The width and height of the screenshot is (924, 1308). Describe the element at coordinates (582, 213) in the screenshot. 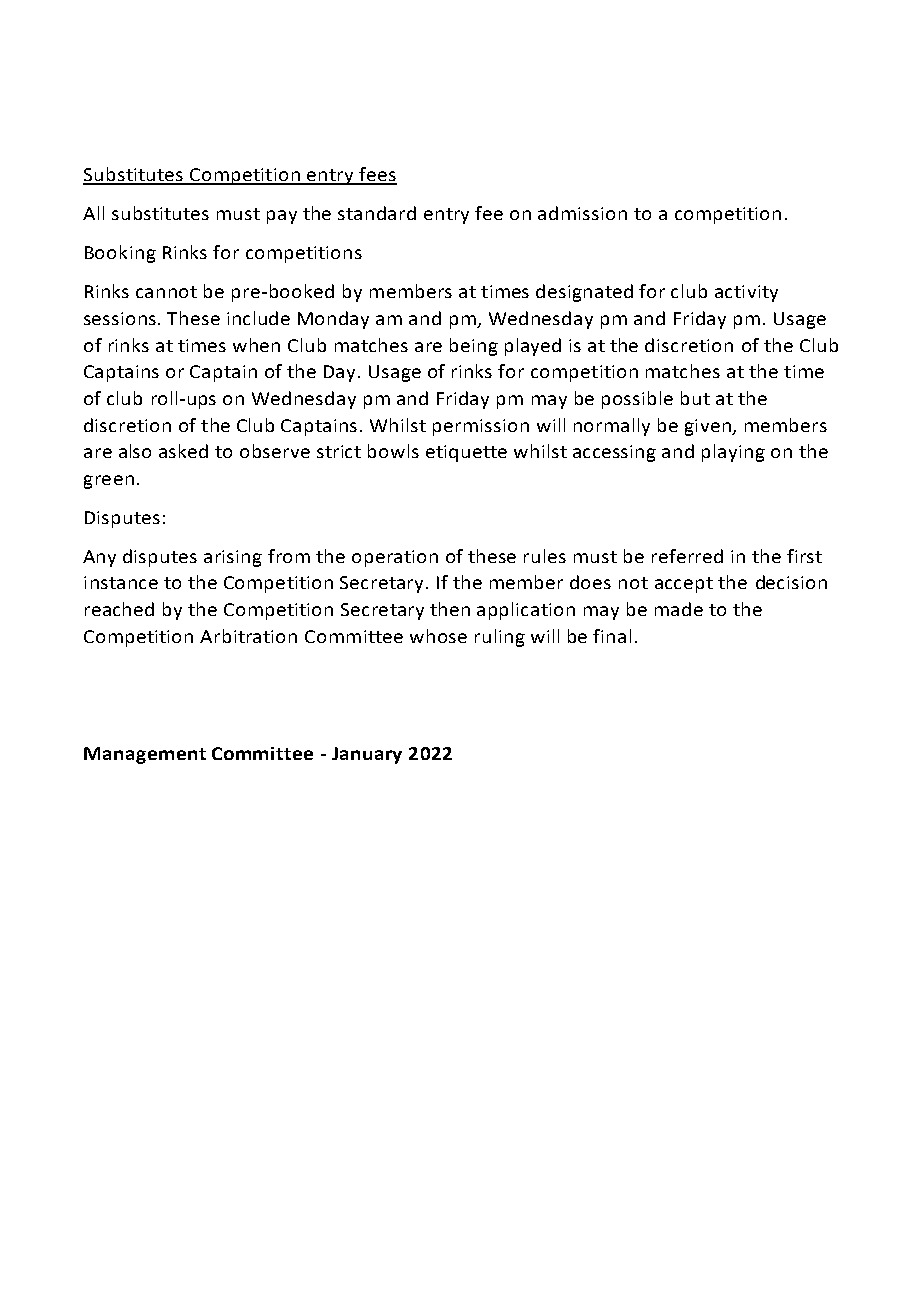

I see `admission` at that location.
